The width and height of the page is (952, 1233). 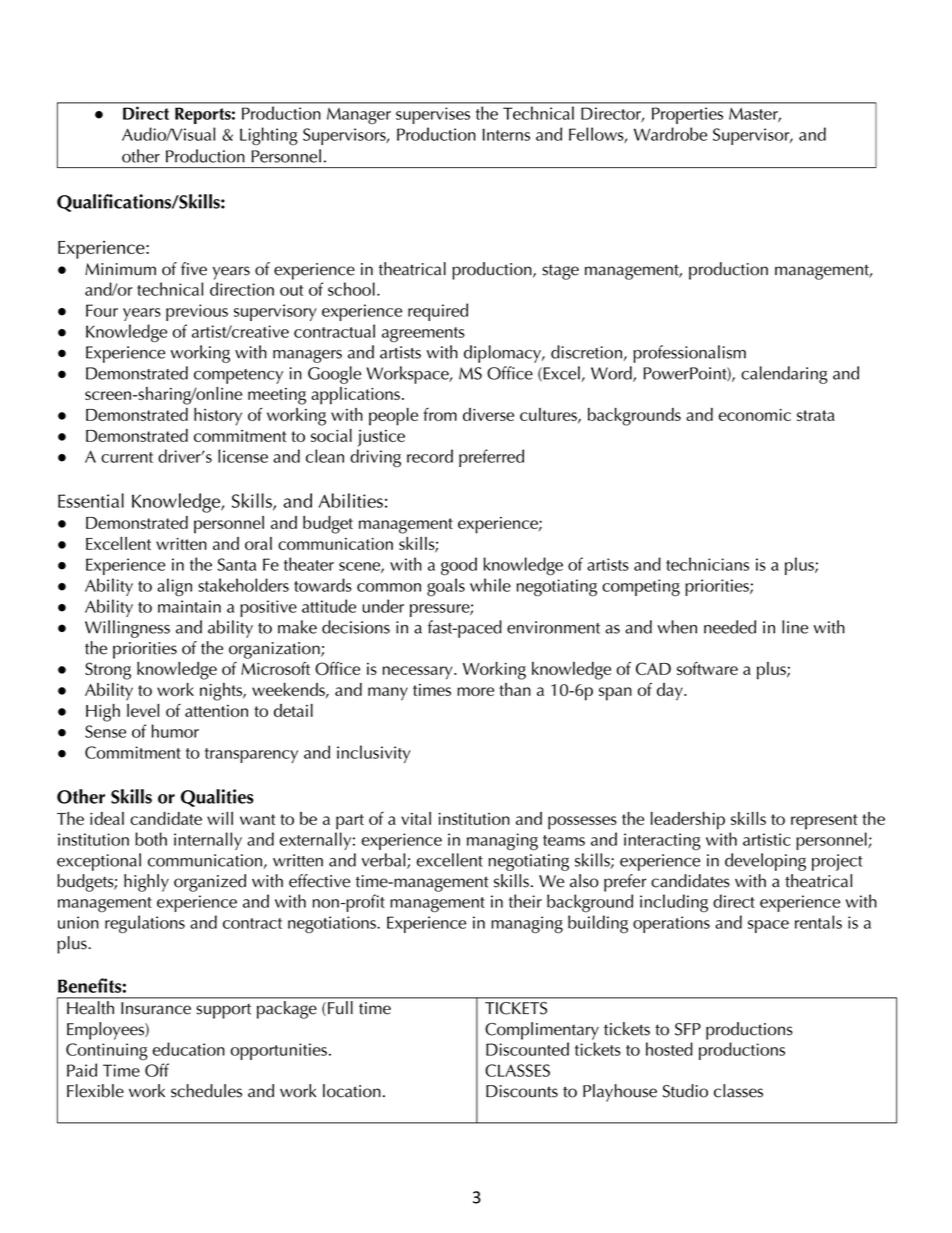 What do you see at coordinates (755, 415) in the page?
I see `economic` at bounding box center [755, 415].
